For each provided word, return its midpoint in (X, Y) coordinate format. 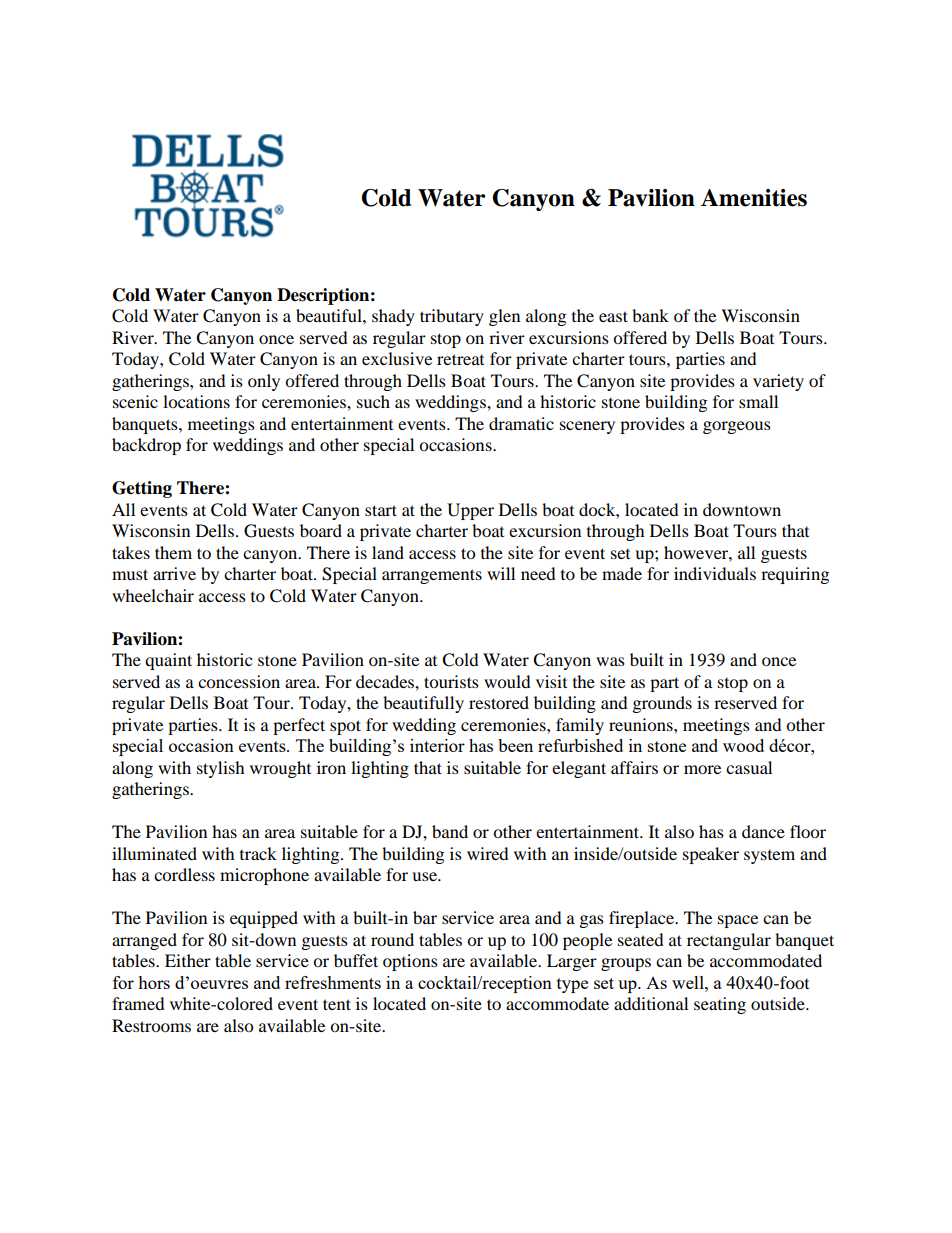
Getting (142, 489)
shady (393, 317)
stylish (221, 769)
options (410, 962)
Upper (470, 511)
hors (154, 982)
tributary (452, 317)
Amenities (754, 198)
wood (743, 745)
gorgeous (737, 427)
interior (437, 745)
